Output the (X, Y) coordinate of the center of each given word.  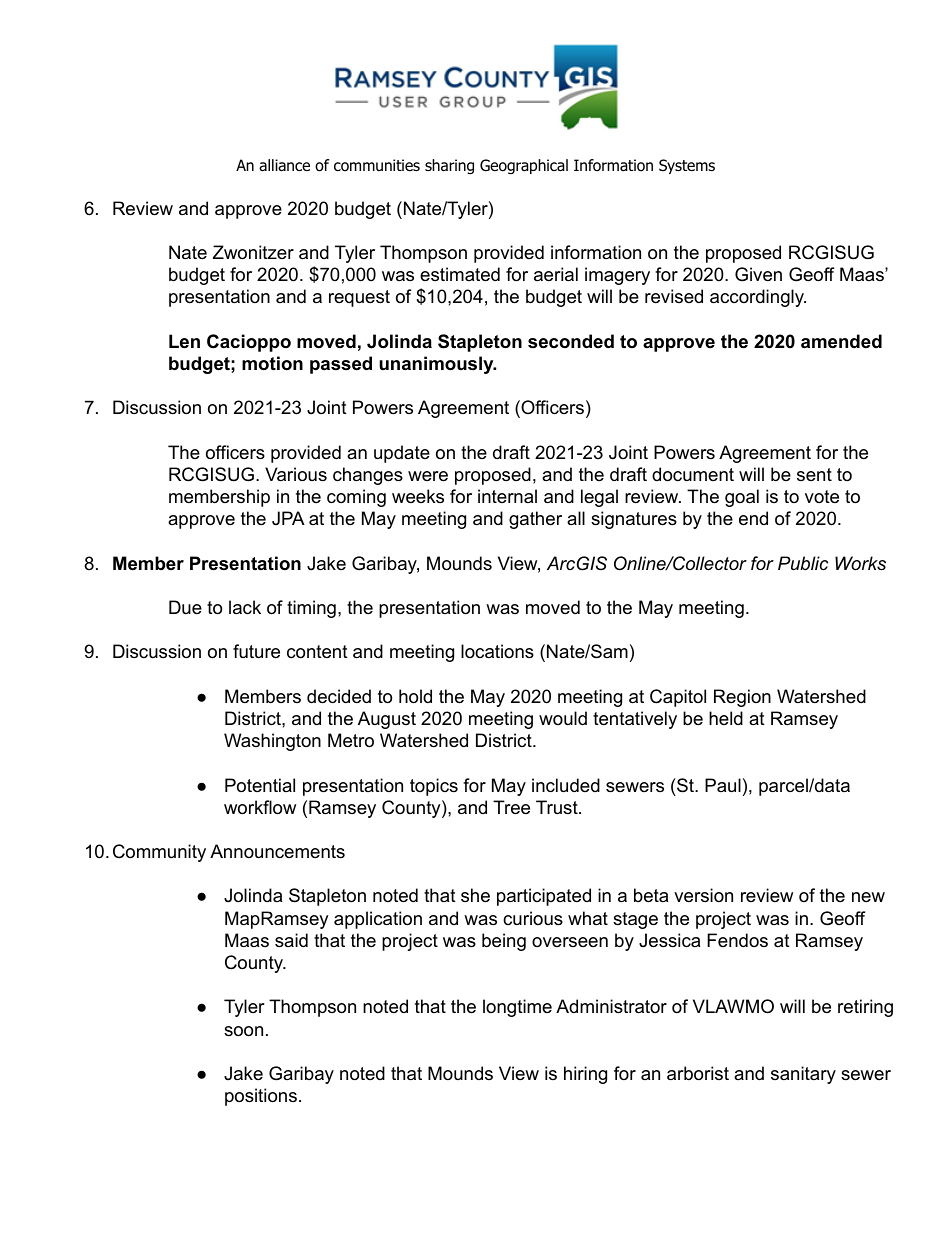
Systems (687, 166)
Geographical (524, 167)
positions (261, 1097)
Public (803, 563)
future (256, 651)
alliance (284, 165)
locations (497, 651)
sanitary (803, 1075)
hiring (585, 1075)
